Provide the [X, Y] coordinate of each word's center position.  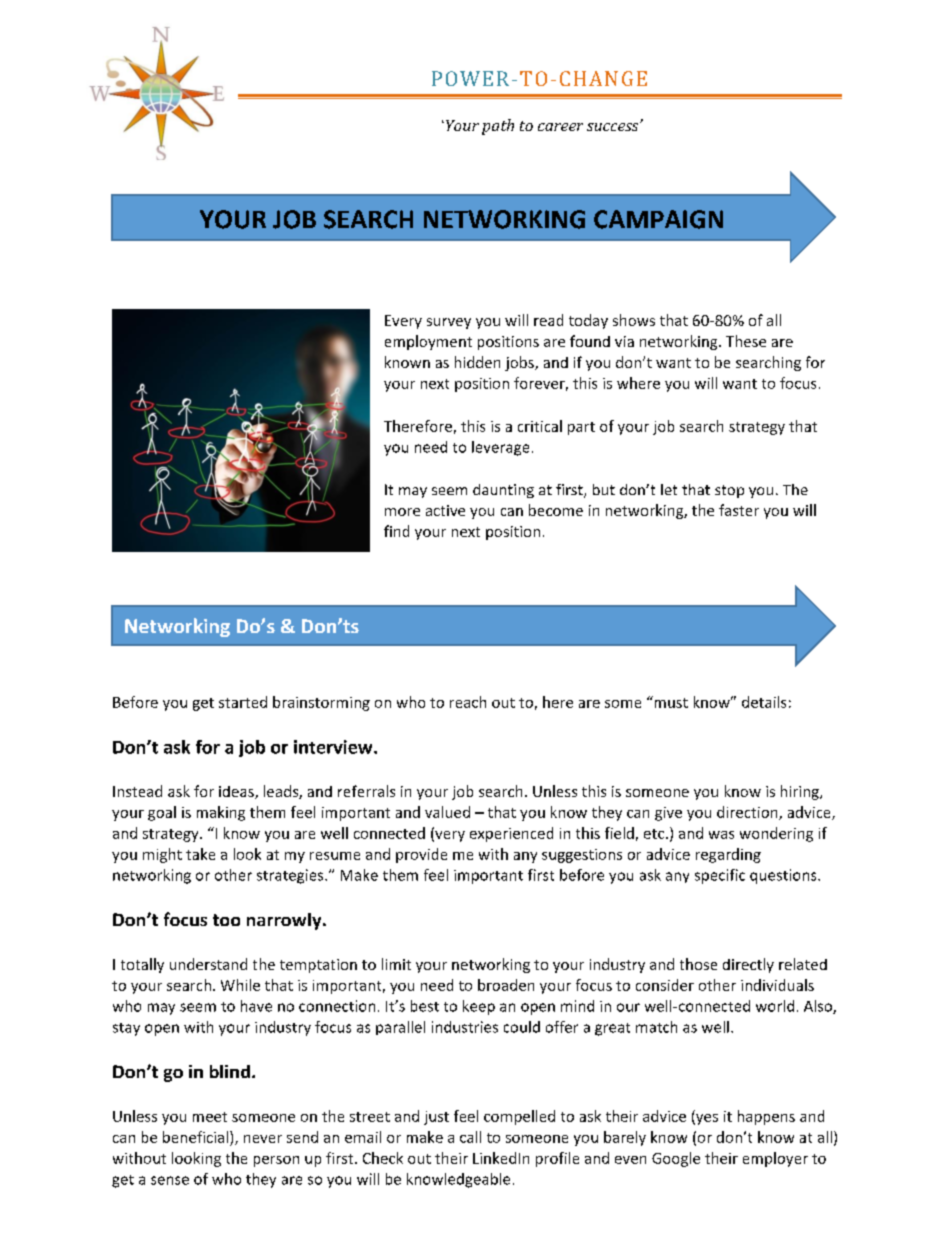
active [445, 510]
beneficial [195, 1137]
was [721, 835]
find [396, 531]
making [221, 813]
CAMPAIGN [658, 219]
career [560, 127]
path [498, 127]
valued [447, 812]
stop [729, 491]
